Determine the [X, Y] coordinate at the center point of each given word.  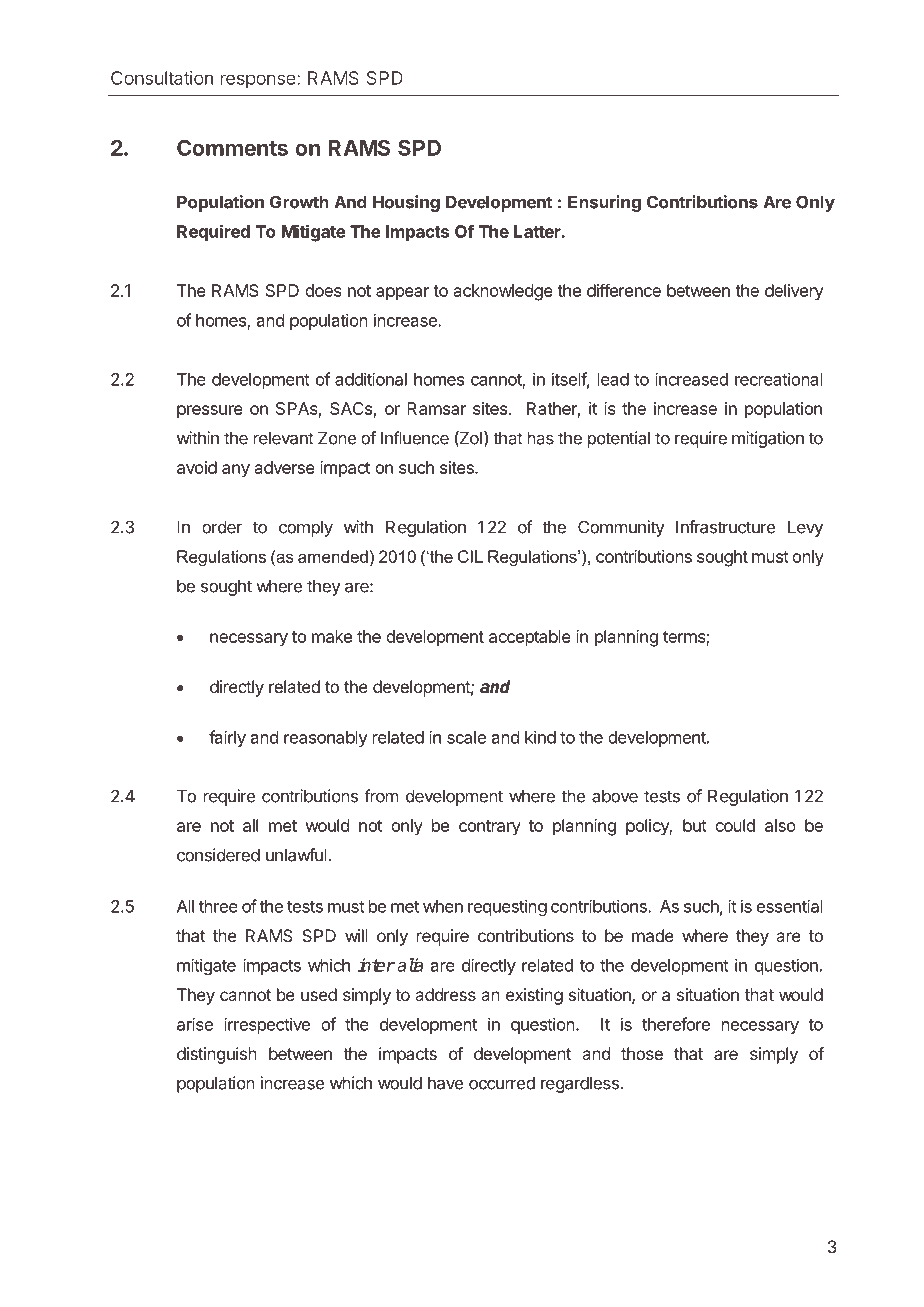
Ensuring [604, 203]
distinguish [217, 1055]
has [541, 438]
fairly [227, 738]
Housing [406, 203]
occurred [502, 1083]
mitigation [768, 439]
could [735, 825]
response [259, 81]
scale [466, 737]
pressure [210, 412]
